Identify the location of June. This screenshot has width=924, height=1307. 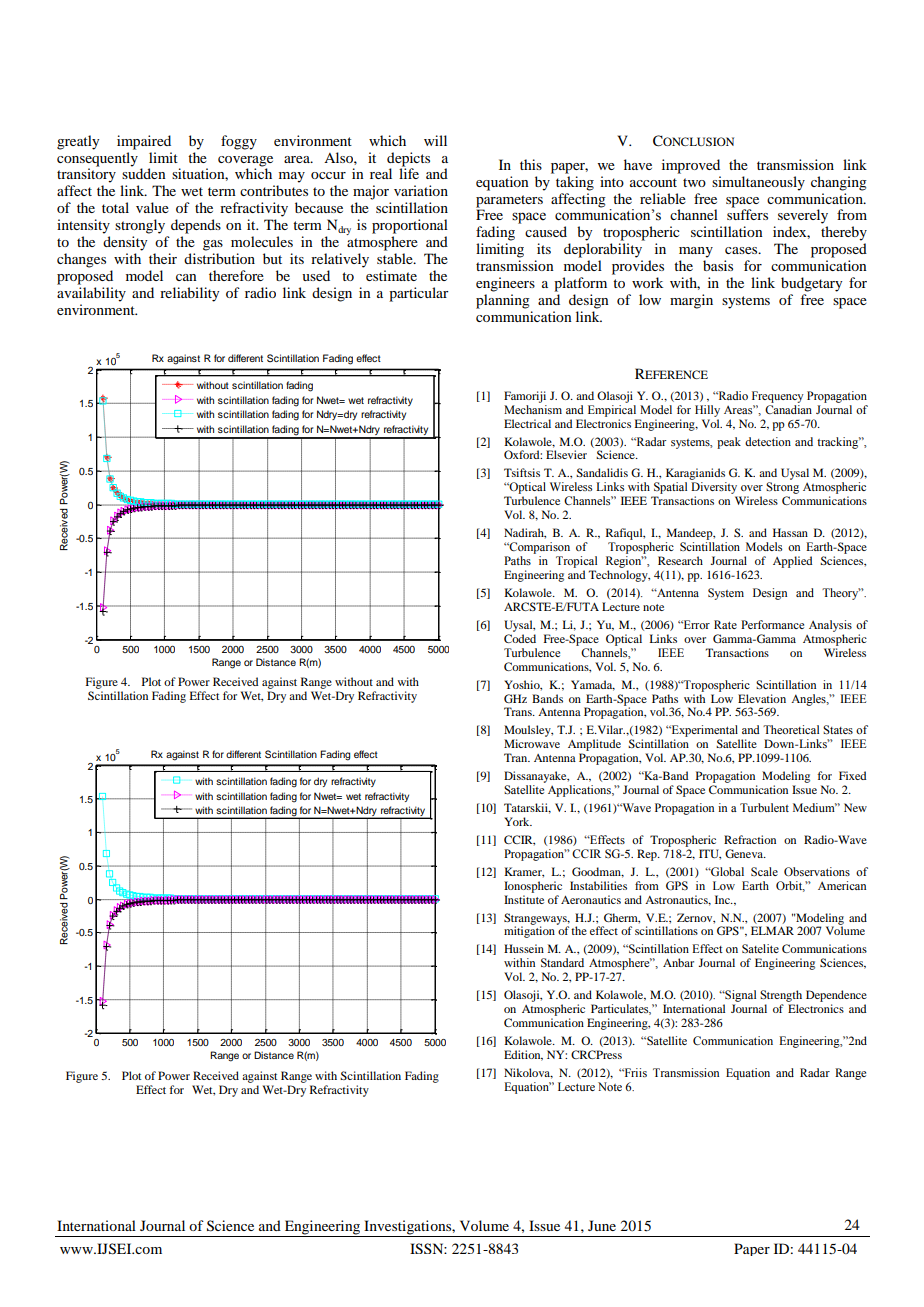
(602, 1225).
